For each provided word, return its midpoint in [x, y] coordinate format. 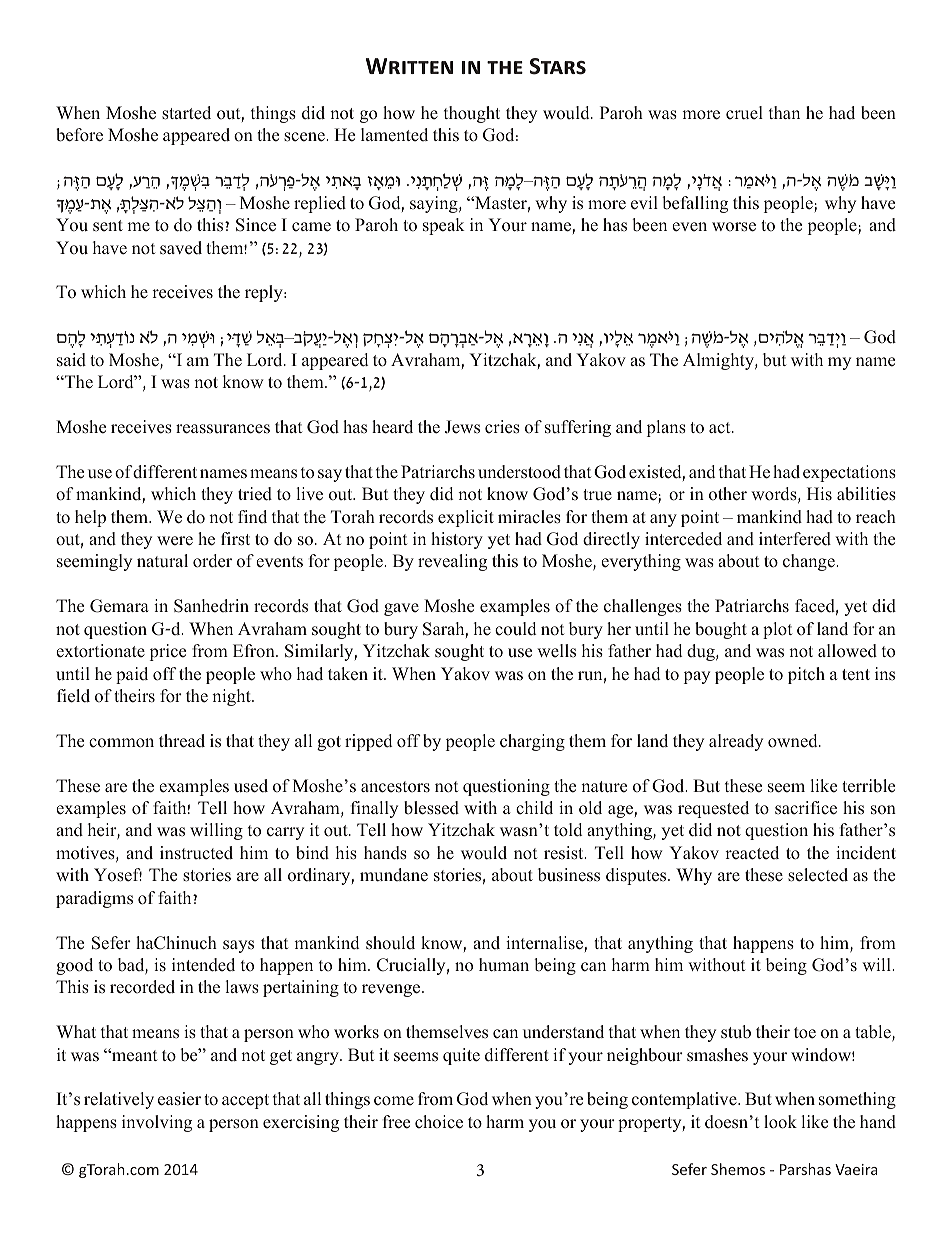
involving [157, 1123]
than [784, 112]
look [780, 1122]
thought [472, 114]
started [186, 113]
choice [439, 1122]
